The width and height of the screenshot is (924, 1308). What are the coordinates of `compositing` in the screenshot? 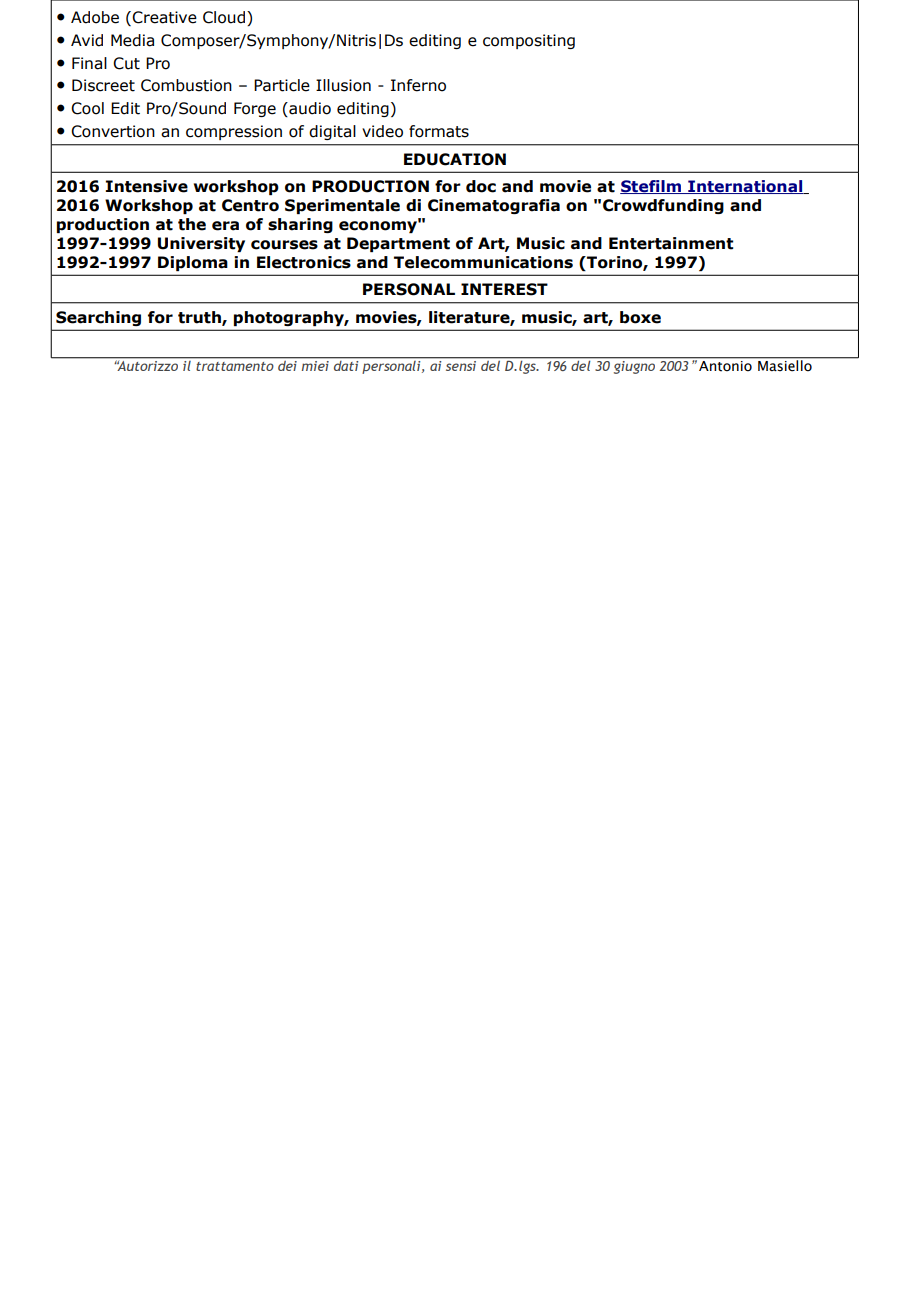 It's located at (529, 41).
